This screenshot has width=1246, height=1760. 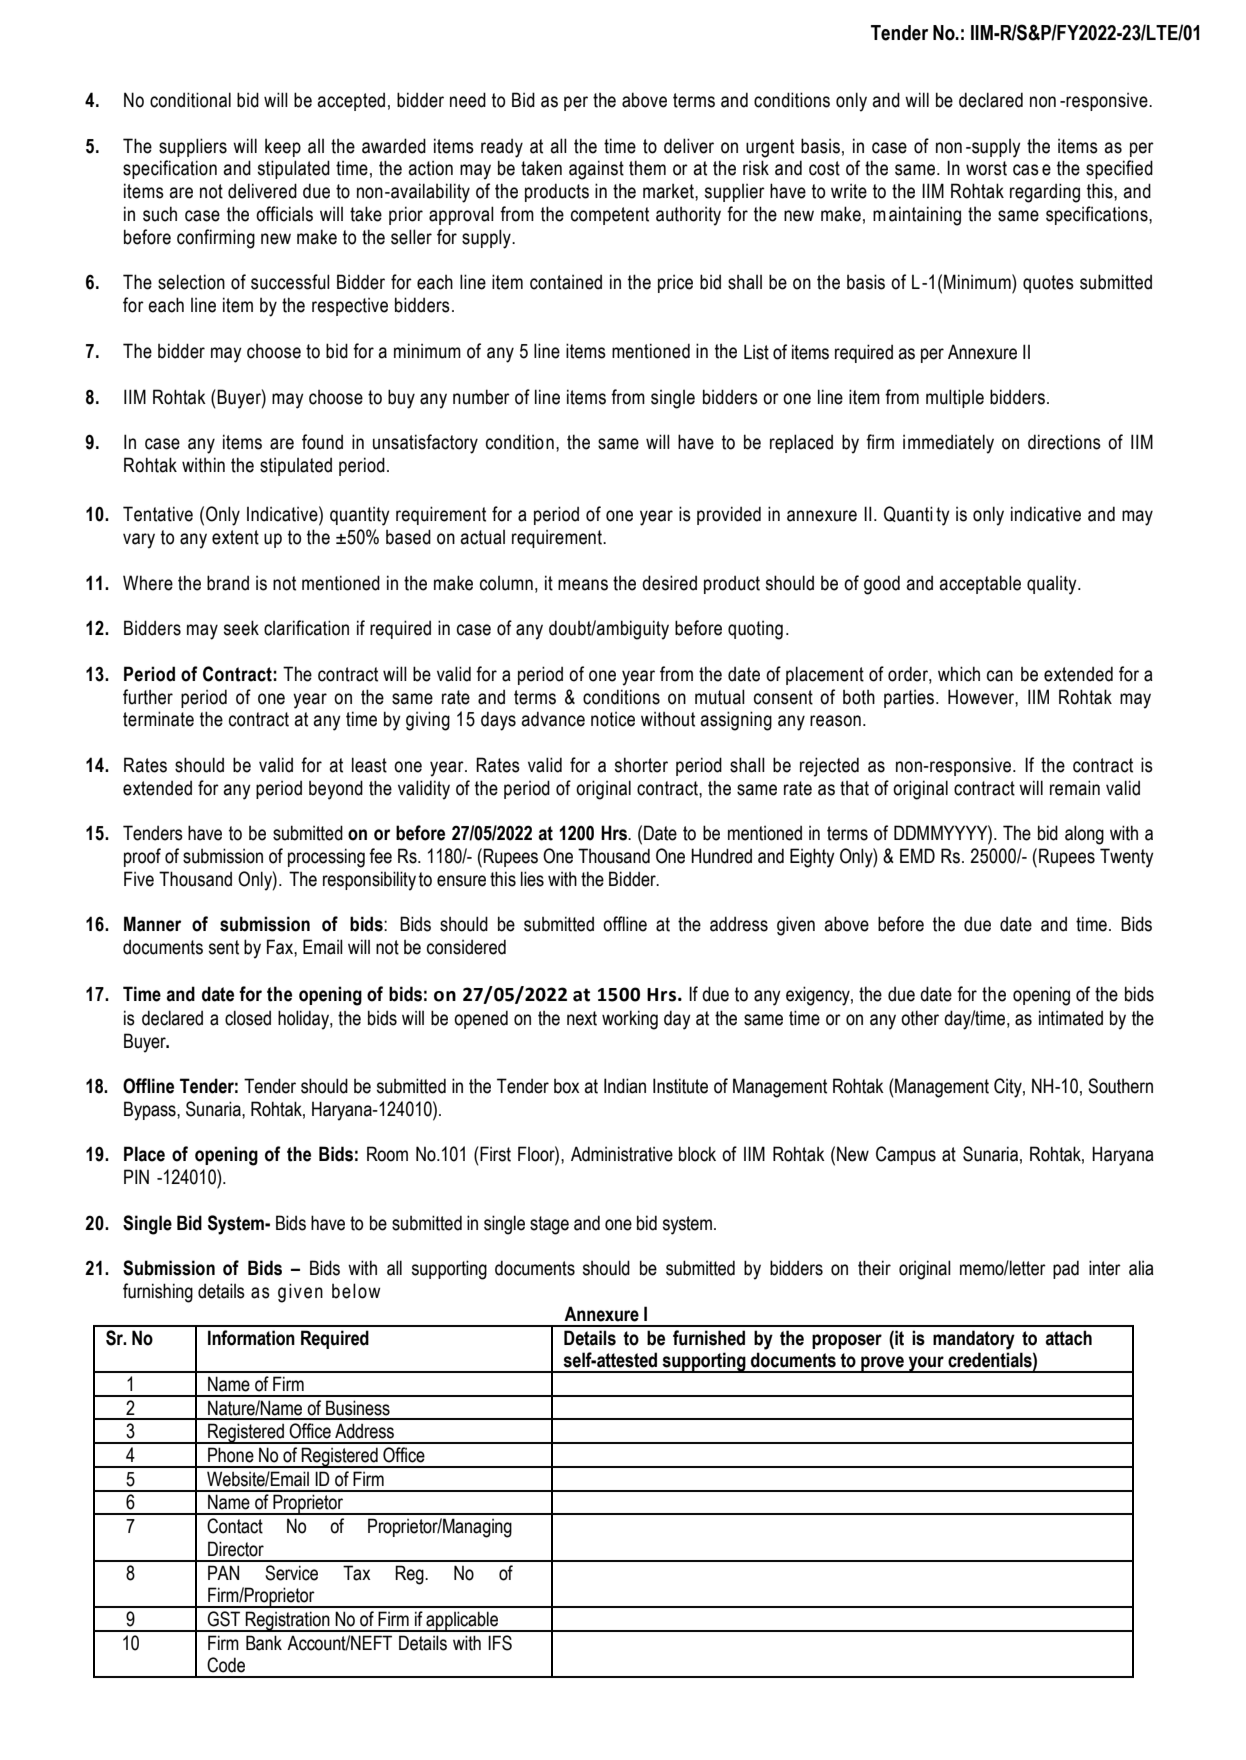 I want to click on along, so click(x=1084, y=835).
